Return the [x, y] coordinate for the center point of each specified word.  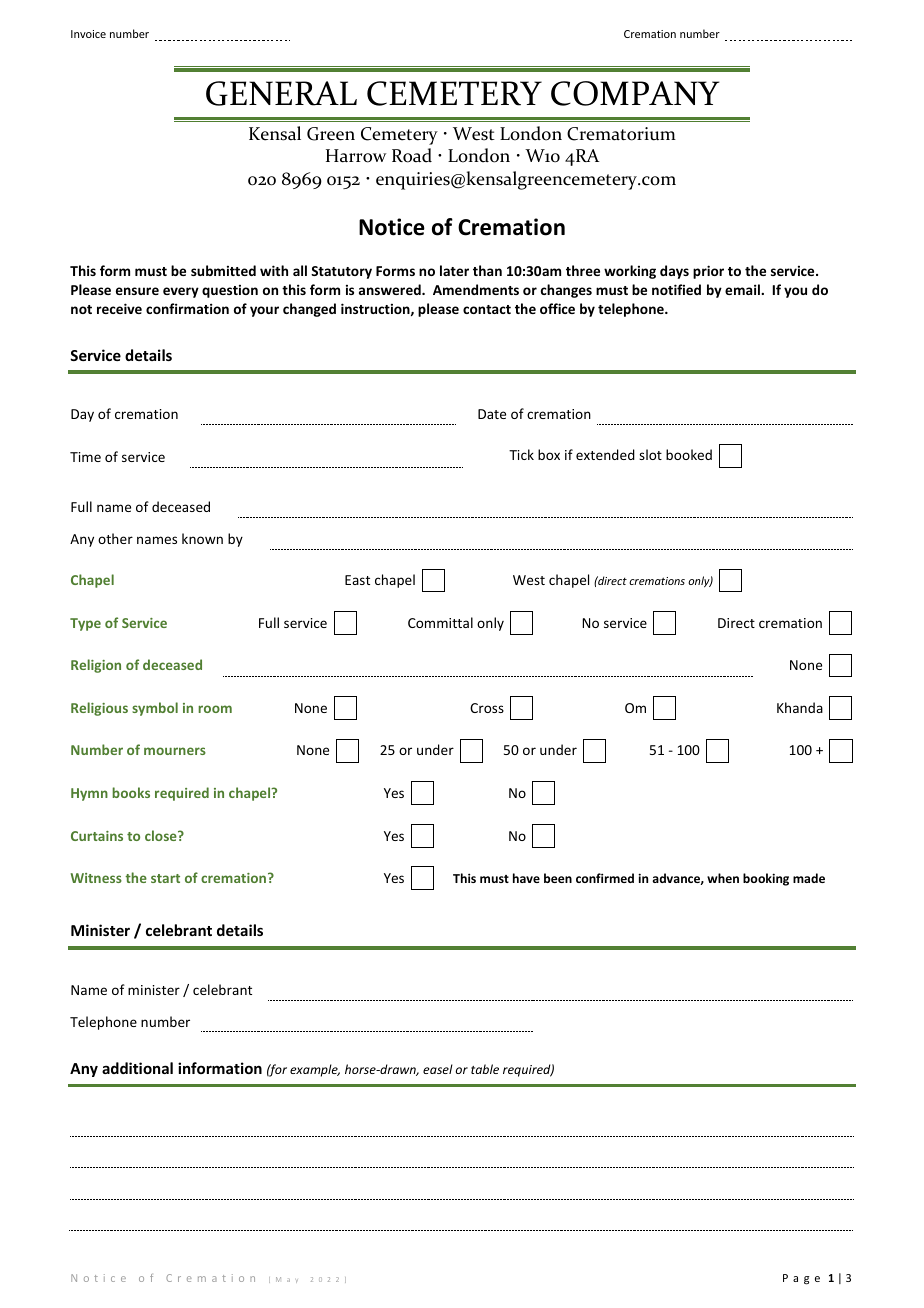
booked [689, 454]
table [485, 1069]
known [202, 538]
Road [412, 155]
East [357, 580]
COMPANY [635, 93]
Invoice [88, 34]
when [723, 878]
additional [137, 1068]
